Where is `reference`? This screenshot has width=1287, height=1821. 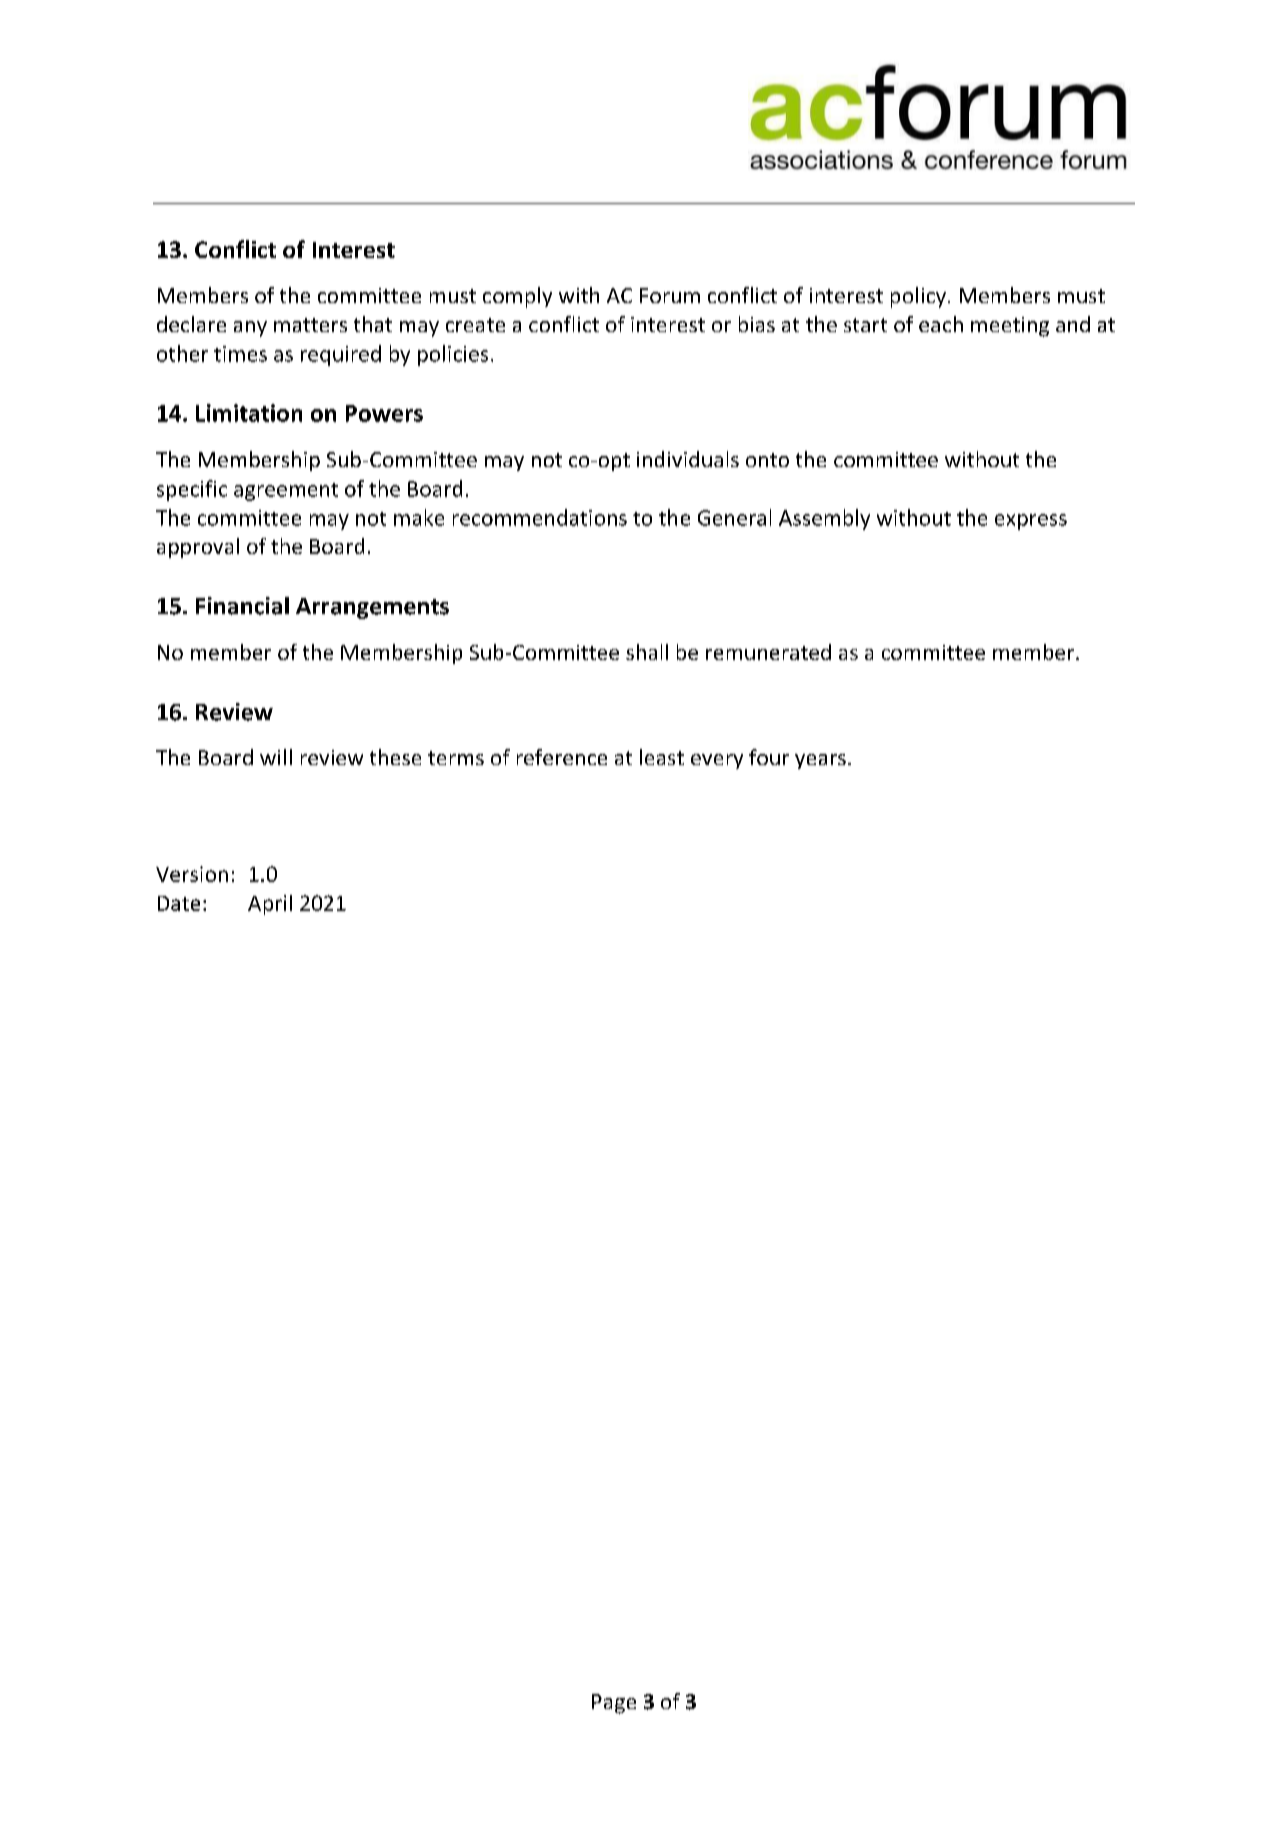
reference is located at coordinates (562, 757).
